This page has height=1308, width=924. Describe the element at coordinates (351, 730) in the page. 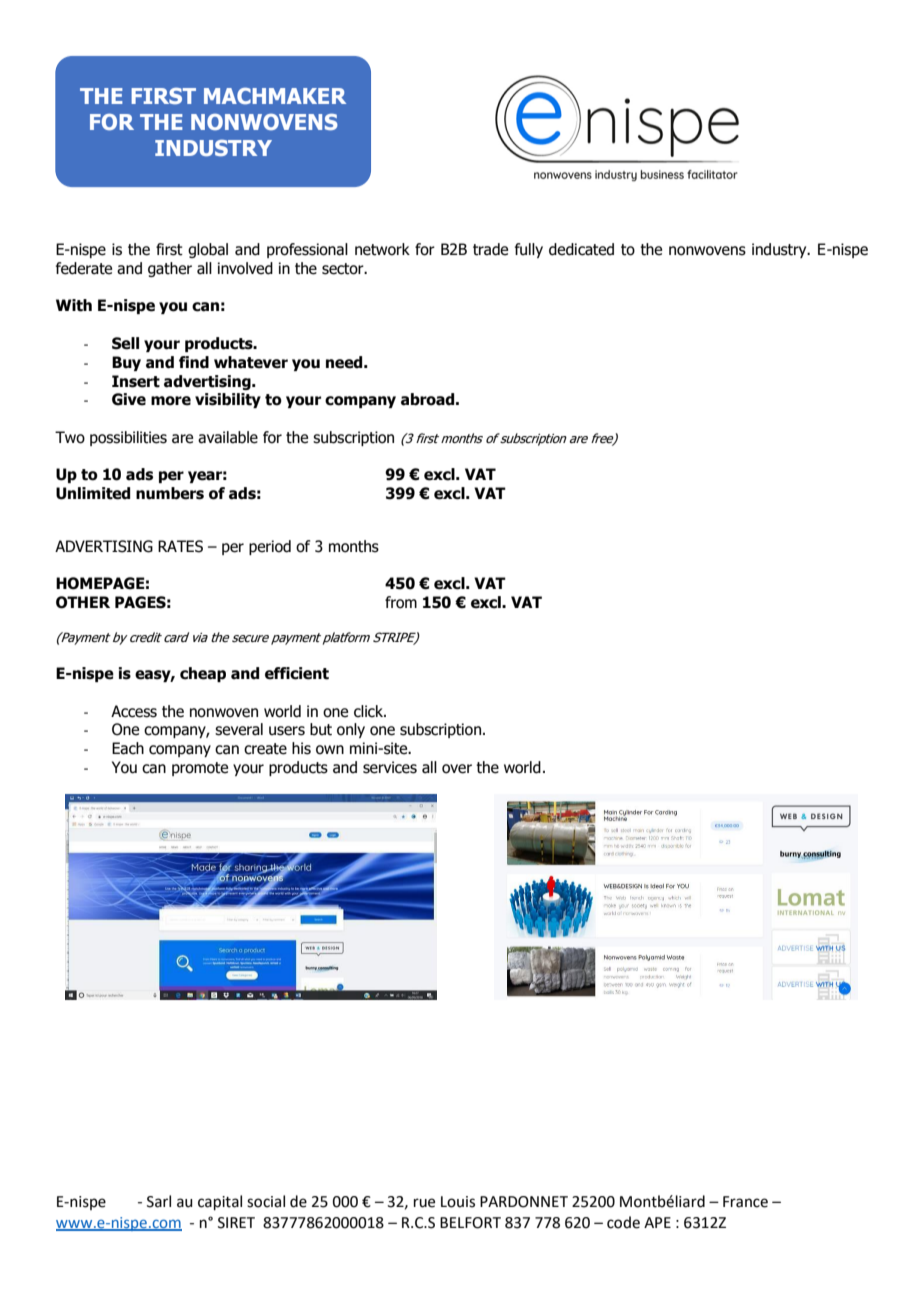

I see `only` at that location.
